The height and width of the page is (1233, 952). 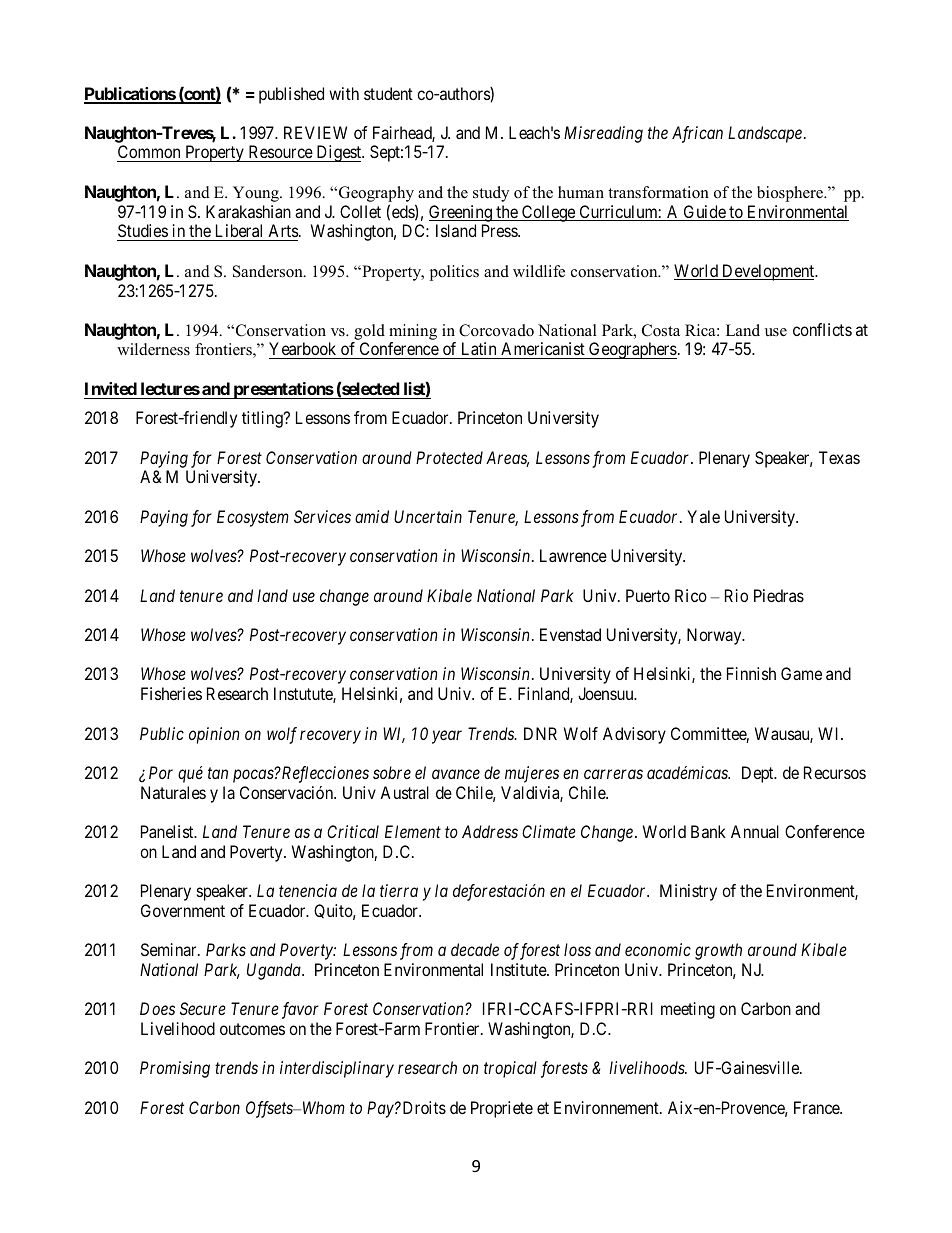 I want to click on Ecosystem, so click(x=253, y=518).
